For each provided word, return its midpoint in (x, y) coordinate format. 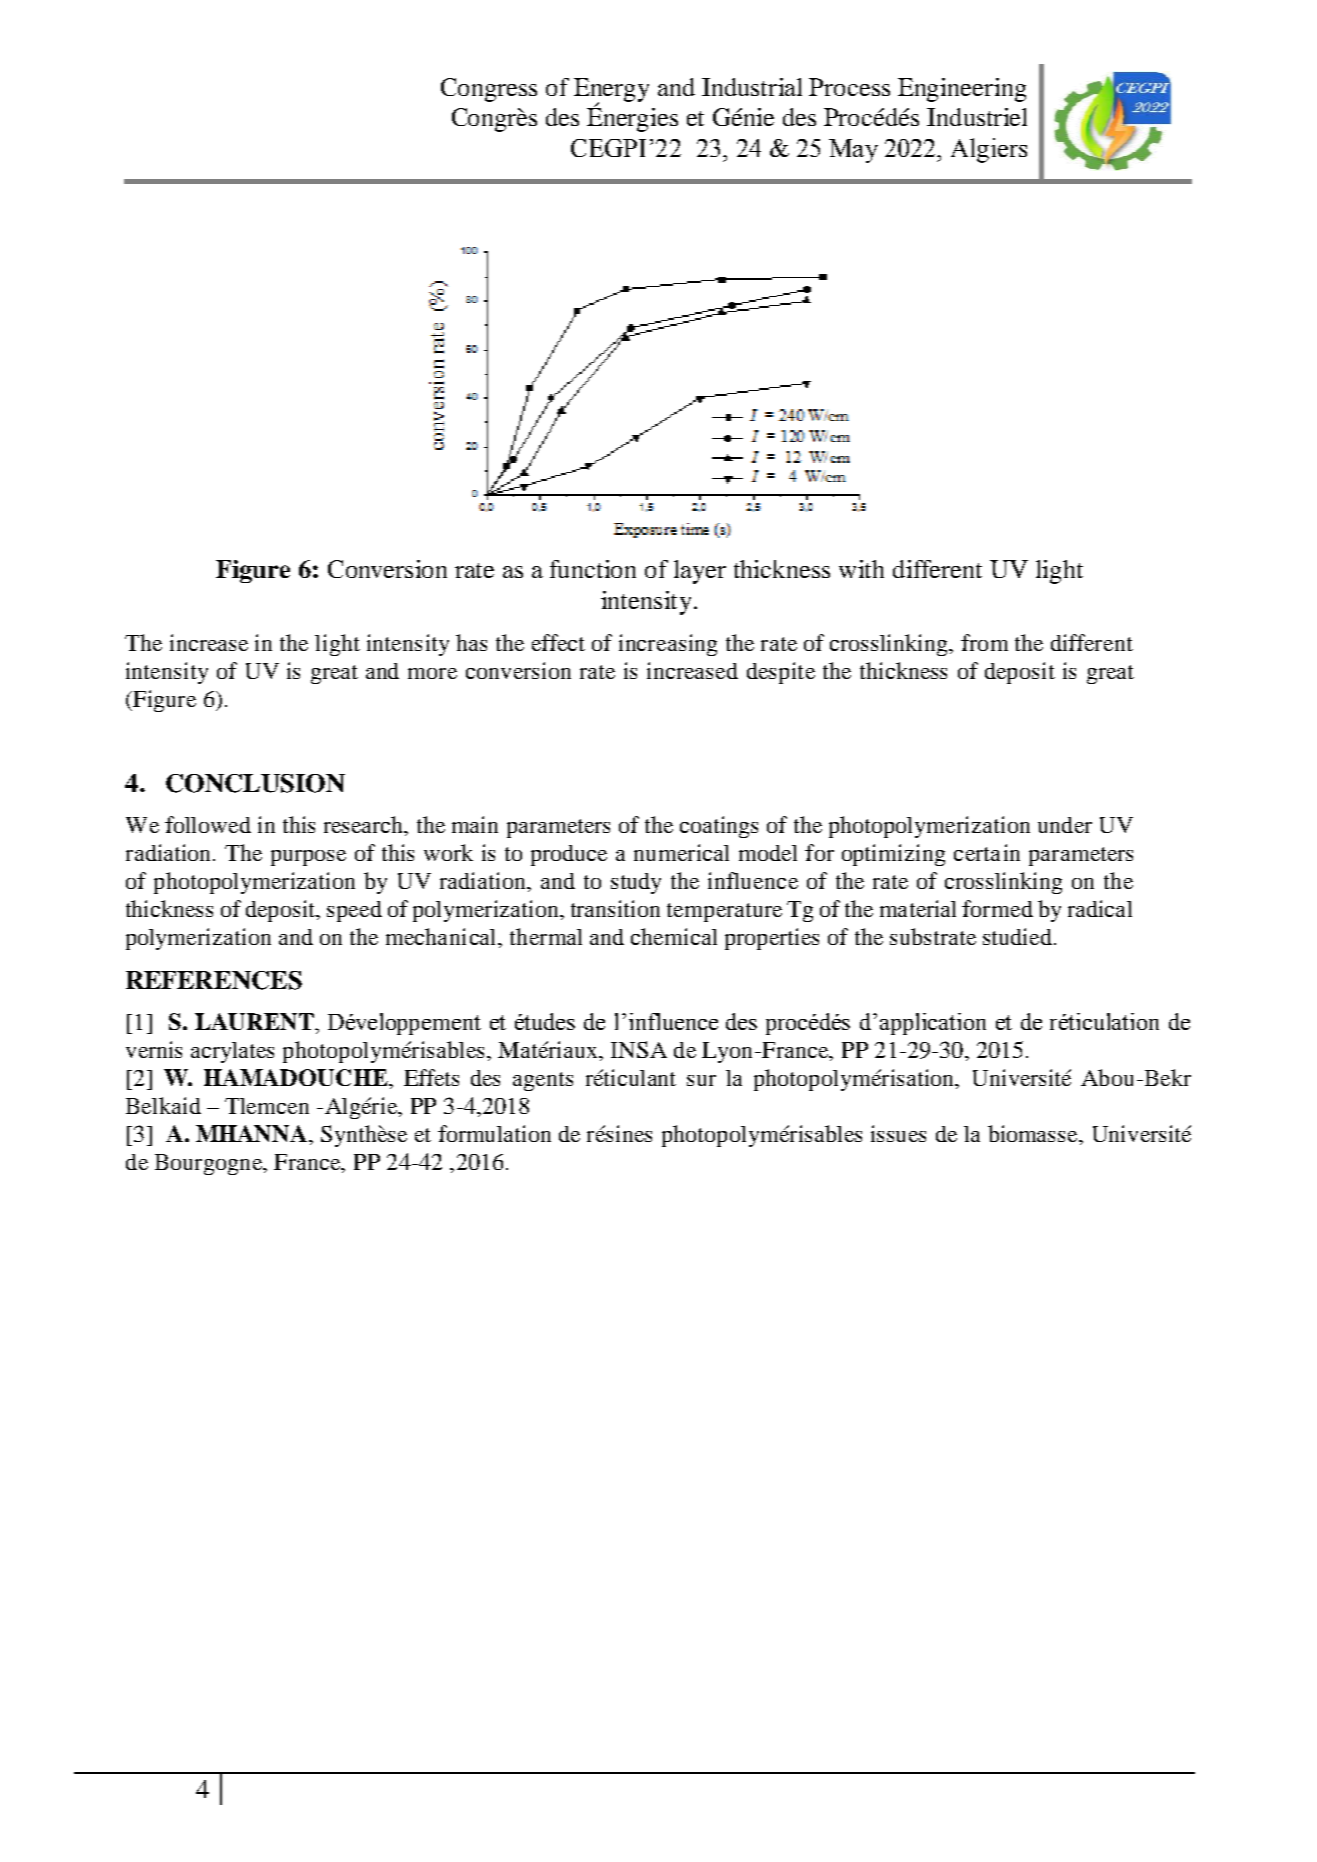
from (984, 642)
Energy (611, 91)
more (432, 673)
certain (987, 852)
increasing (668, 645)
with (861, 569)
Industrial (752, 87)
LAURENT (255, 1021)
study (636, 883)
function (593, 569)
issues (898, 1133)
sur (701, 1080)
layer (700, 572)
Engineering (962, 90)
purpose (308, 858)
